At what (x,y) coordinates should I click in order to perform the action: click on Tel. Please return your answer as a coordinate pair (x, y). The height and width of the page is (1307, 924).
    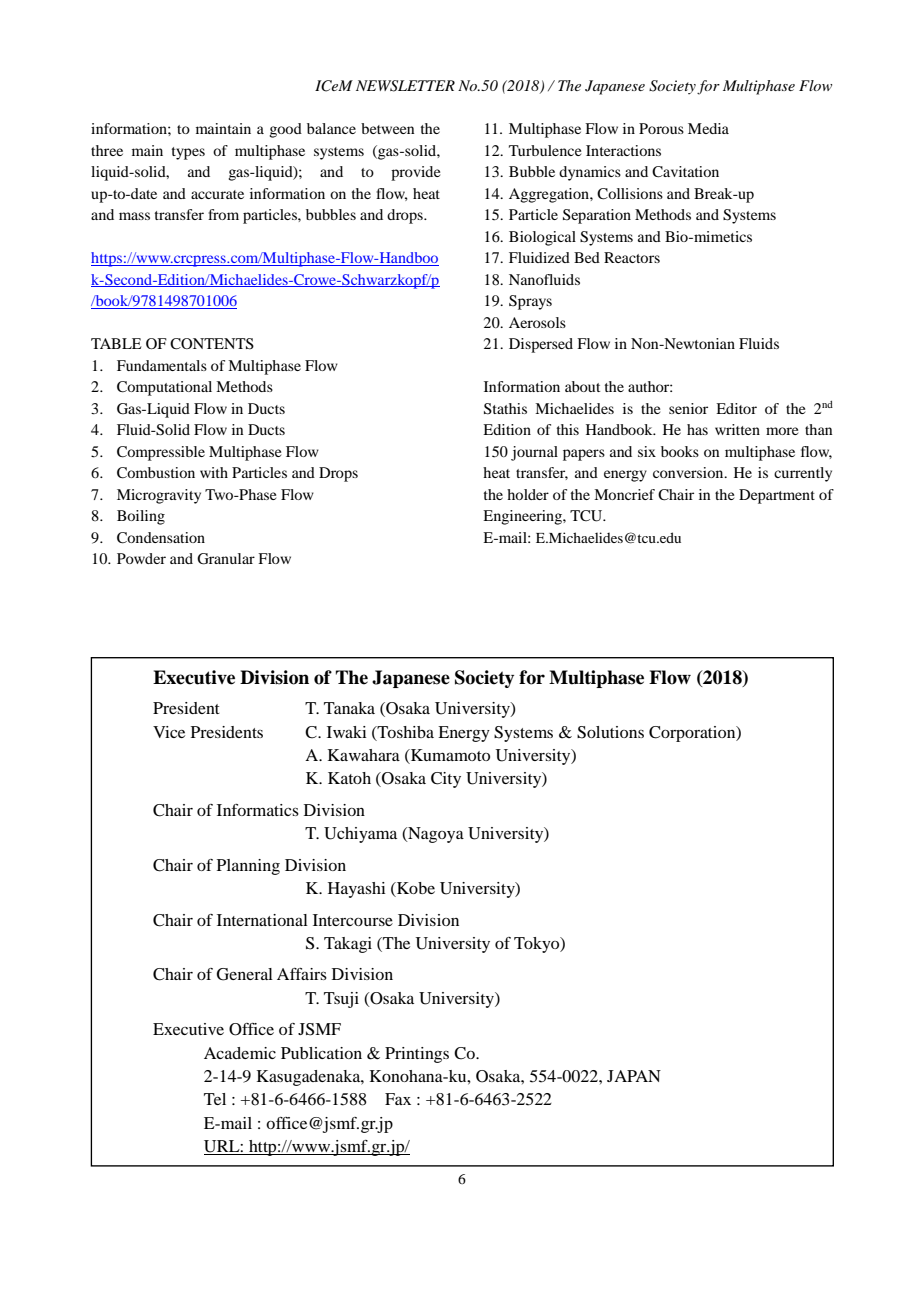
    Looking at the image, I should click on (215, 1099).
